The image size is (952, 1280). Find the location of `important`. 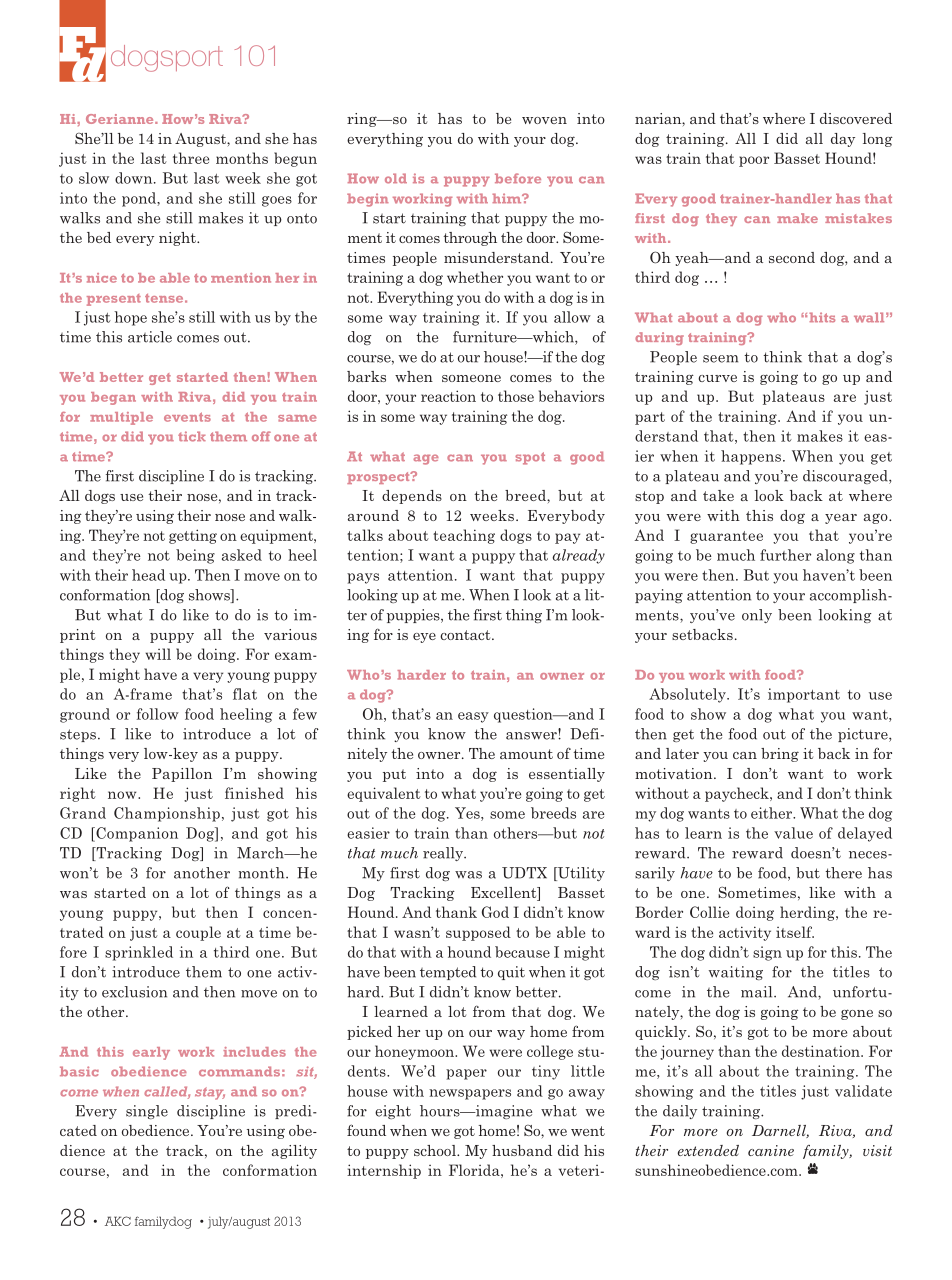

important is located at coordinates (804, 695).
